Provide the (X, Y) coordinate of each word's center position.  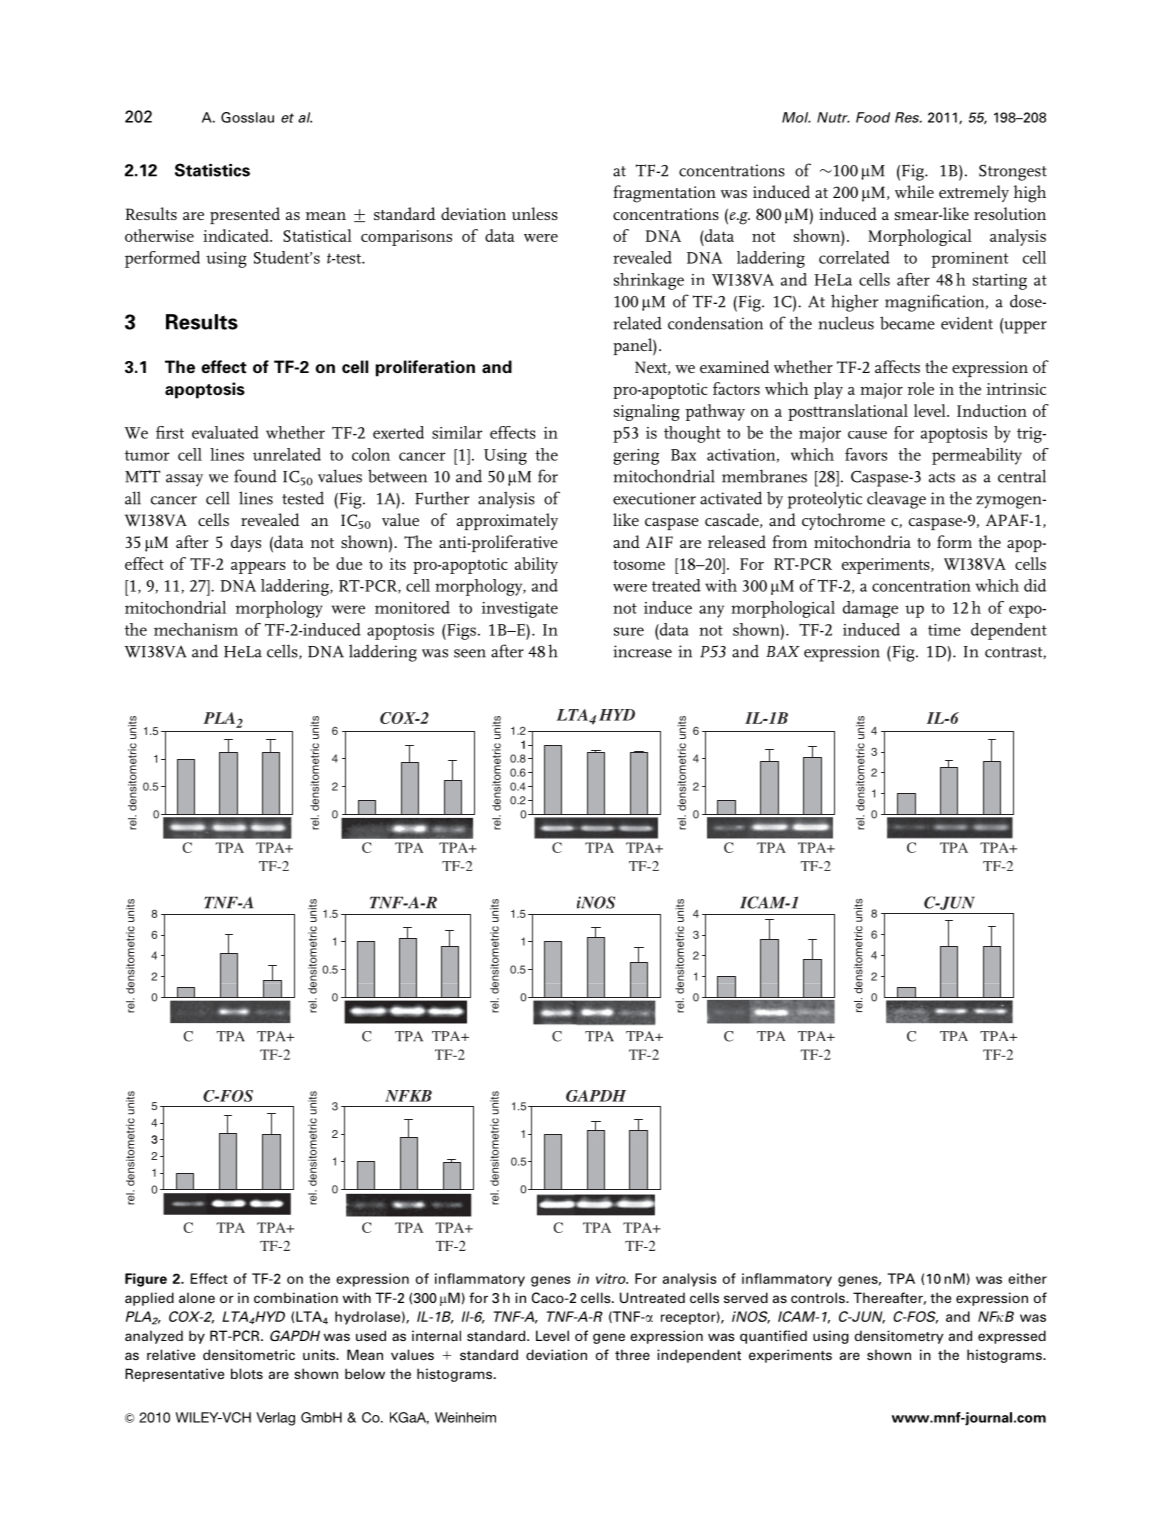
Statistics (212, 170)
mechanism (196, 629)
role (921, 388)
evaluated (225, 432)
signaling (647, 412)
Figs (460, 631)
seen (470, 653)
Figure (146, 1280)
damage (870, 609)
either (1027, 1278)
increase (642, 651)
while (914, 191)
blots (247, 1373)
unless (535, 213)
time (944, 630)
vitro (612, 1278)
